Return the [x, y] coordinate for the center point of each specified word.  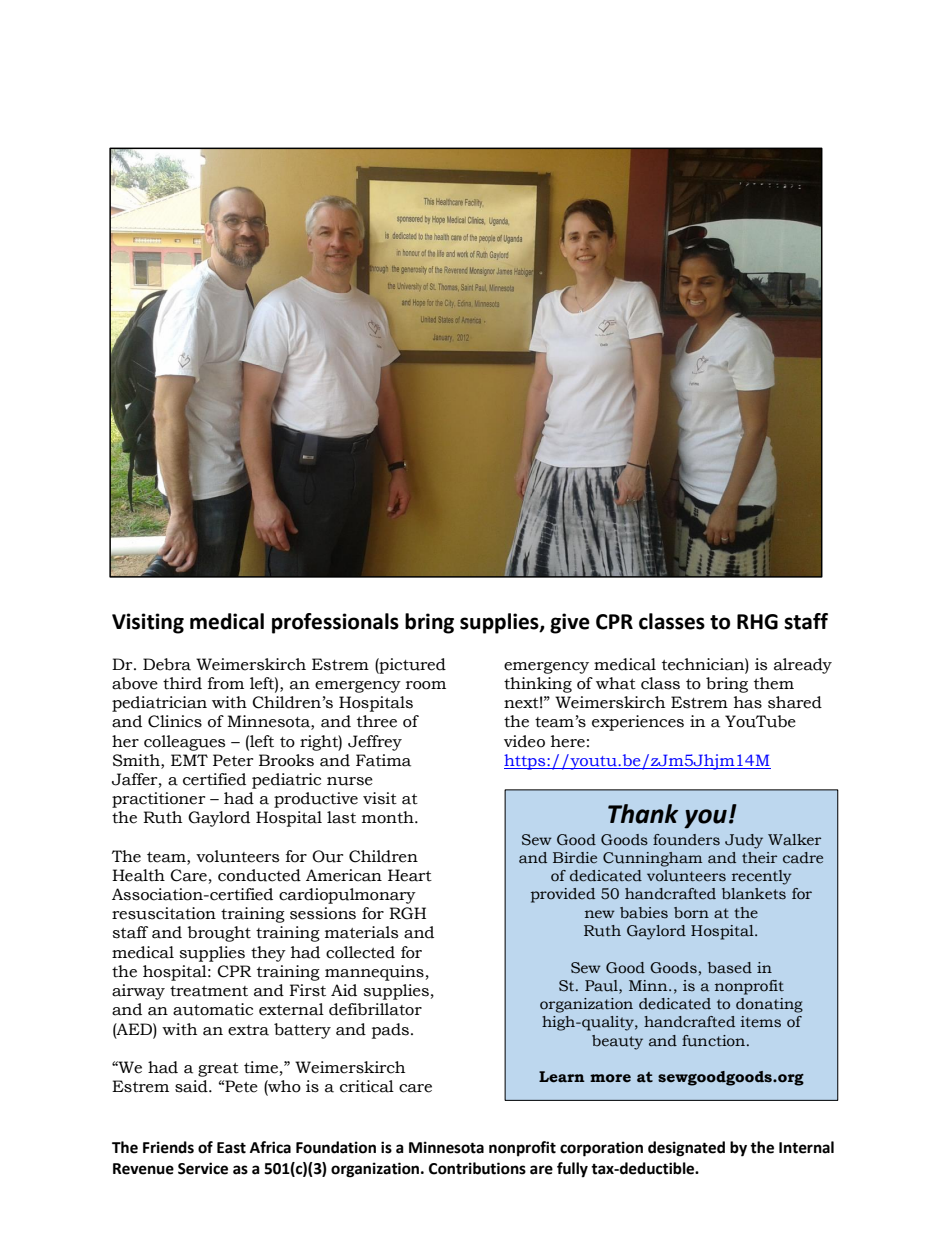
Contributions [477, 1168]
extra [248, 1030]
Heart [410, 875]
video [524, 741]
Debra [167, 664]
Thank [643, 814]
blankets [754, 894]
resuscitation [164, 913]
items [761, 1022]
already [803, 666]
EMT [189, 760]
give [570, 623]
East [231, 1148]
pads [390, 1031]
